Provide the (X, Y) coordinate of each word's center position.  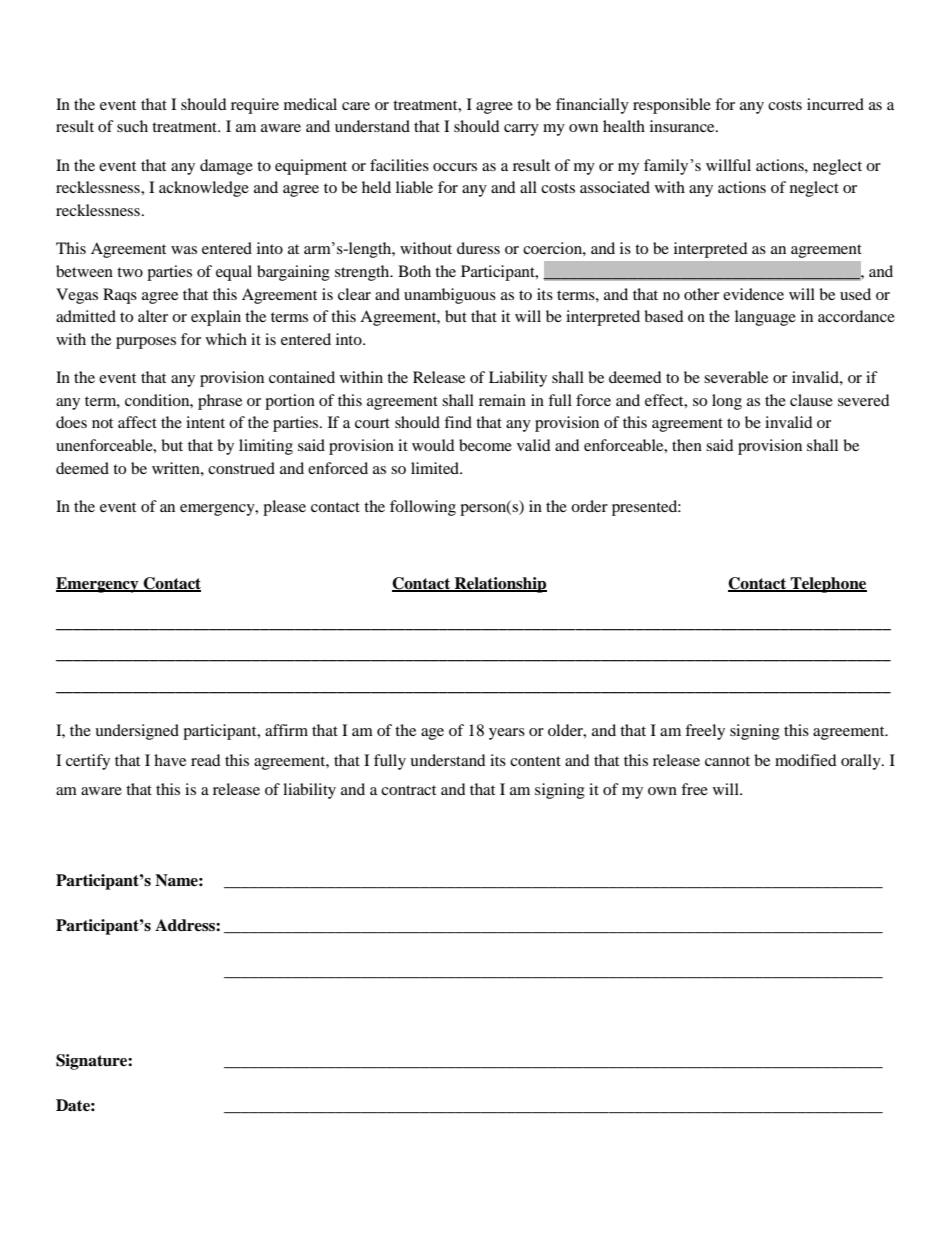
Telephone (828, 585)
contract (408, 790)
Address (186, 925)
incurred (835, 104)
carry (521, 130)
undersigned (137, 732)
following (423, 508)
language (765, 318)
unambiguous (450, 296)
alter (153, 316)
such (132, 126)
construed (241, 468)
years (507, 734)
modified (806, 760)
